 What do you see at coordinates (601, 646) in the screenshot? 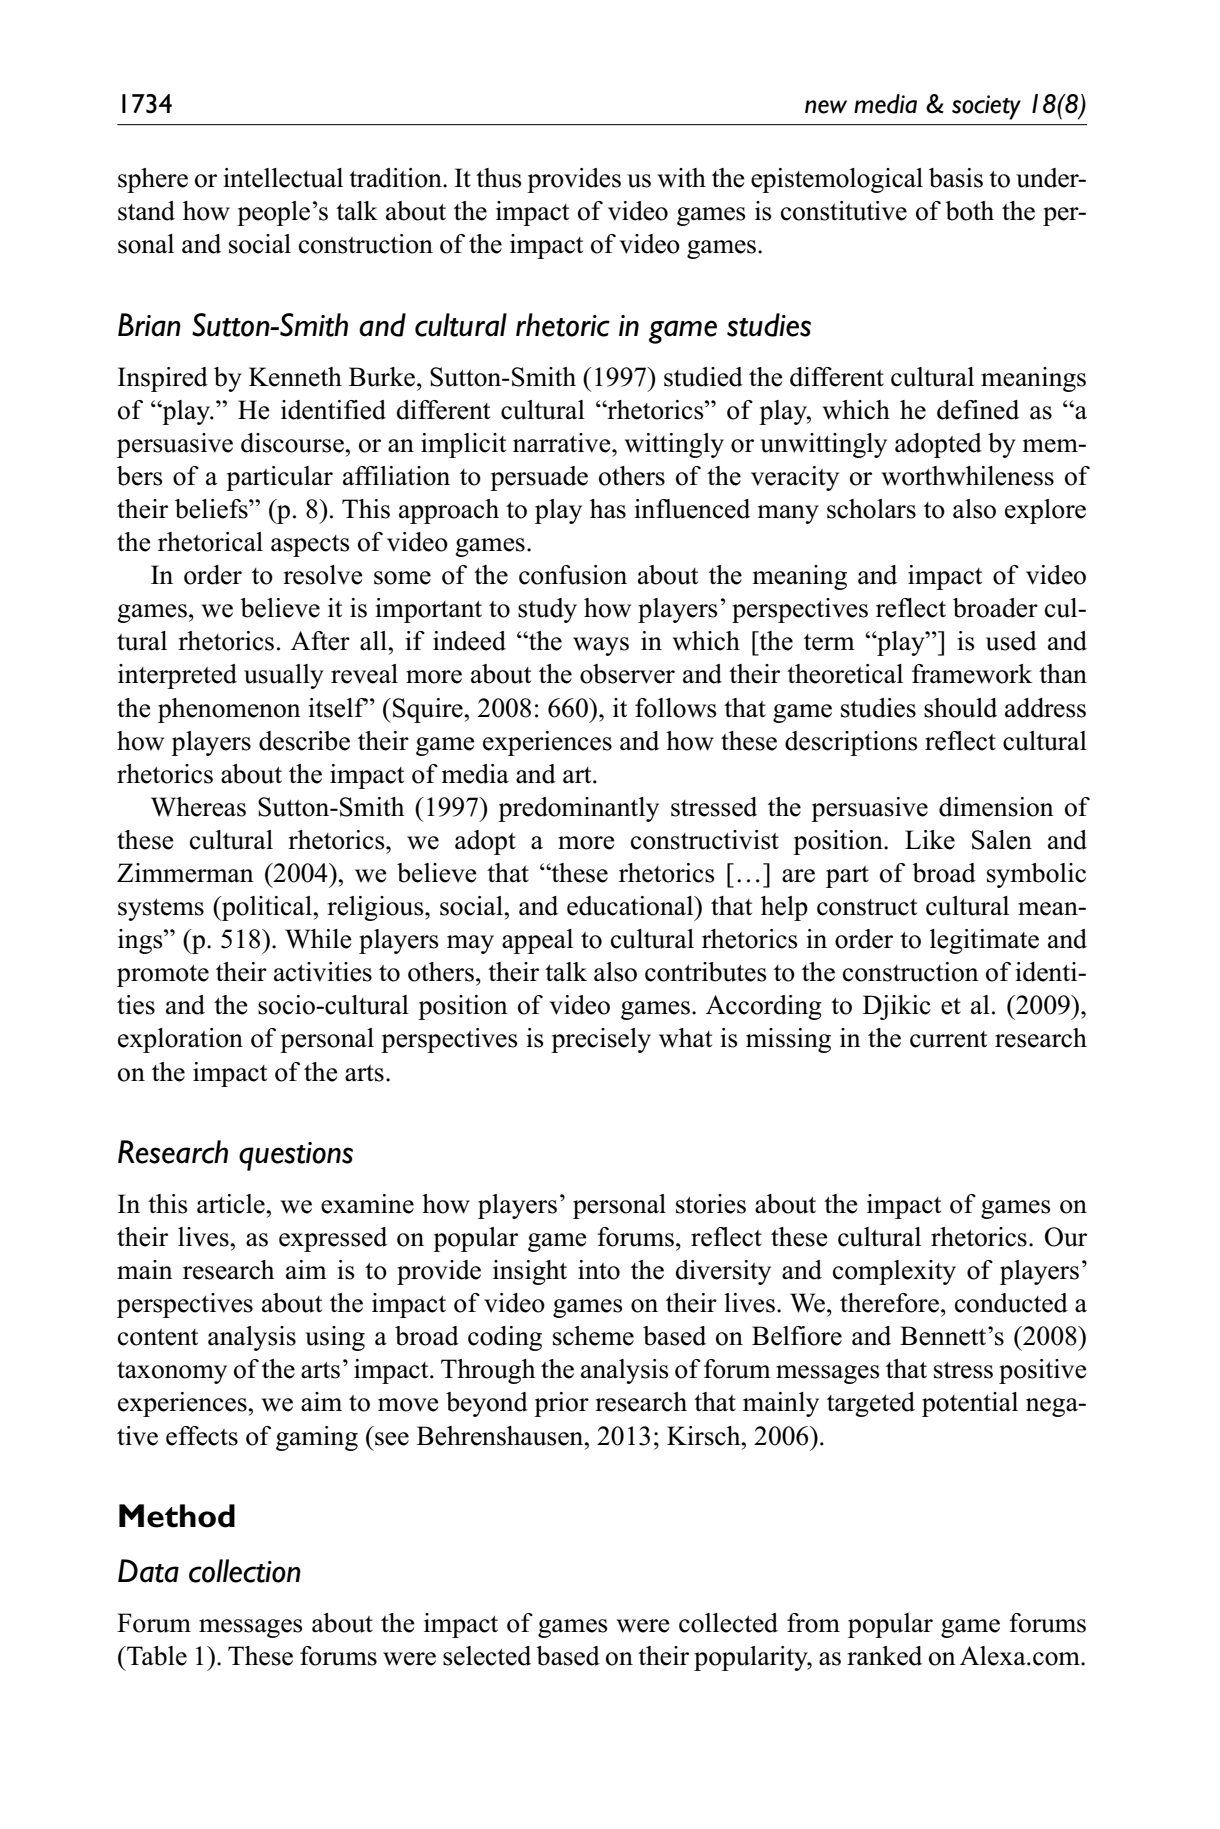
I see `ways` at bounding box center [601, 646].
